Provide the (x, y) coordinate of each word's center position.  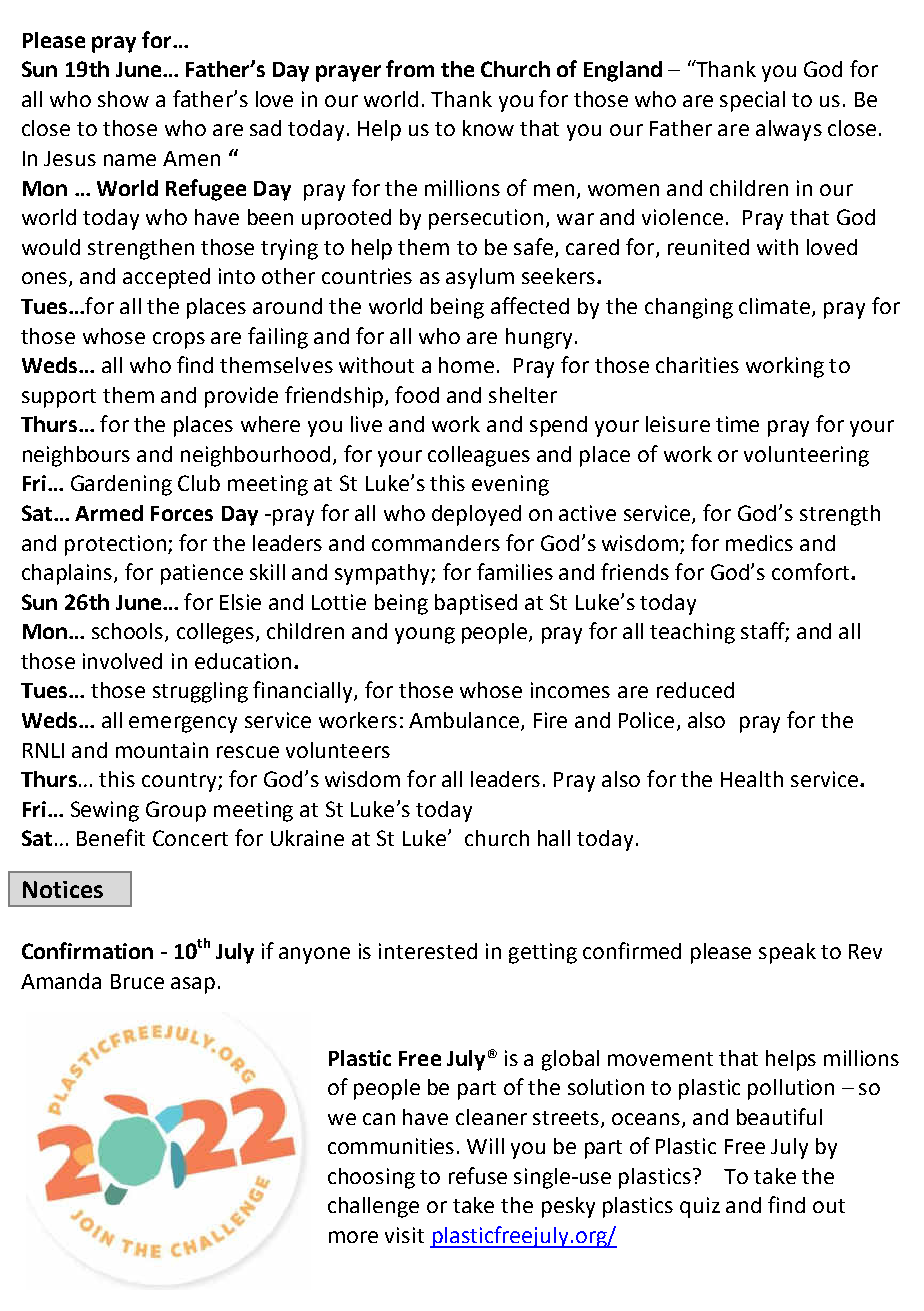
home (466, 365)
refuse (478, 1175)
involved (122, 661)
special (752, 101)
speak (787, 953)
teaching (692, 633)
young (425, 635)
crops (179, 340)
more (353, 1237)
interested (428, 951)
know (488, 128)
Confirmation (87, 950)
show (123, 99)
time (737, 424)
